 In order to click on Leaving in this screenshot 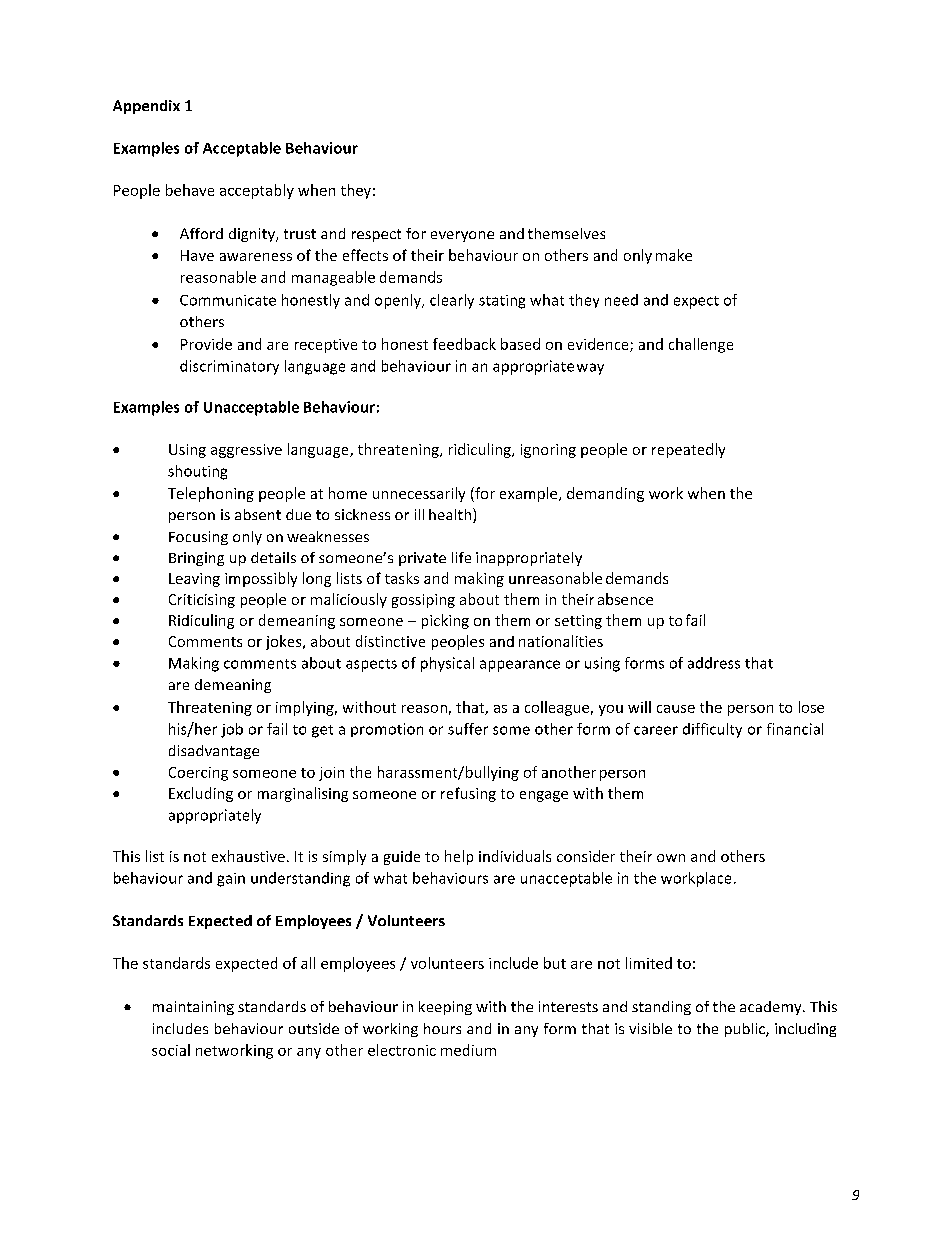, I will do `click(194, 580)`.
